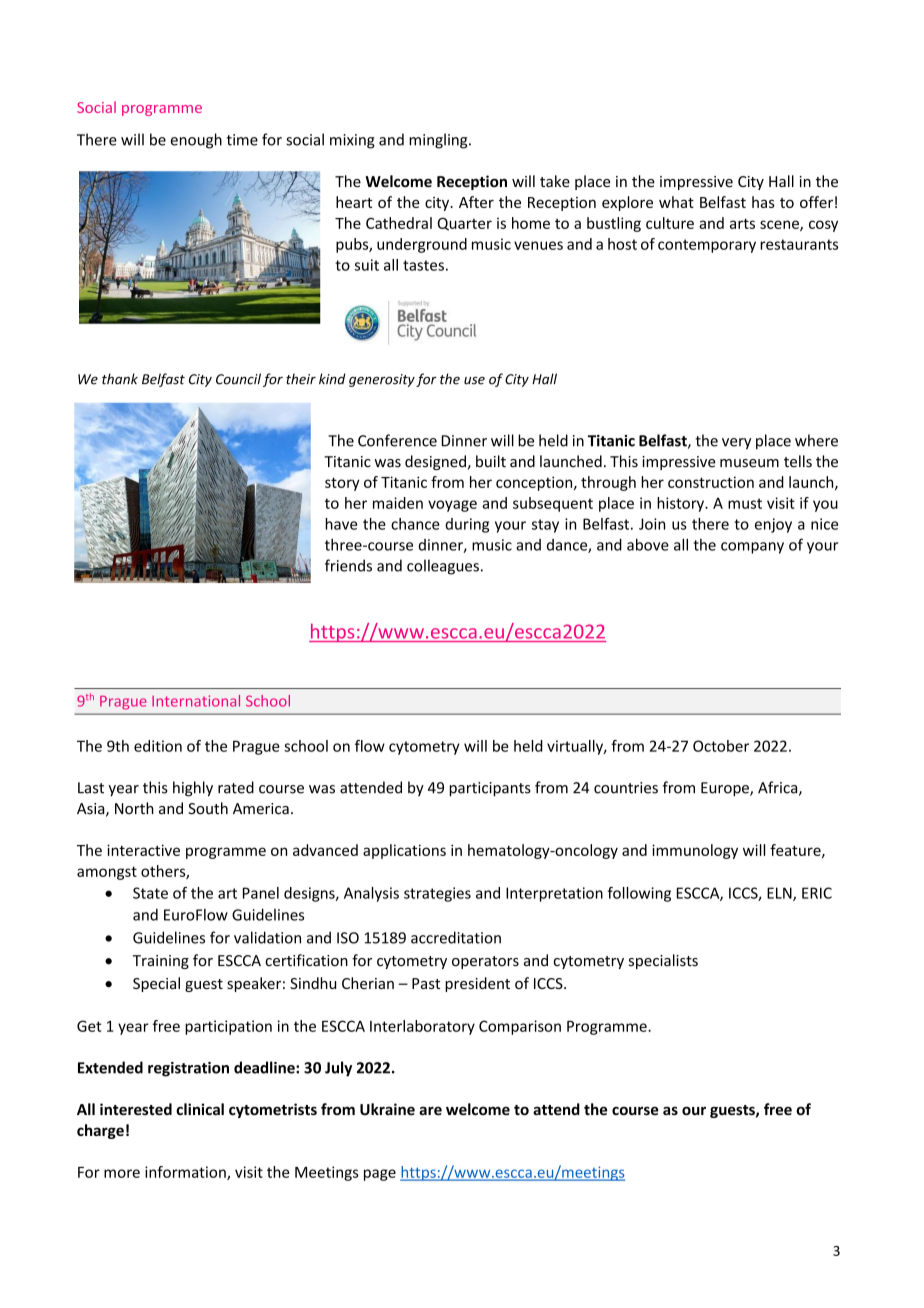 The image size is (924, 1308). I want to click on mingling, so click(439, 141).
